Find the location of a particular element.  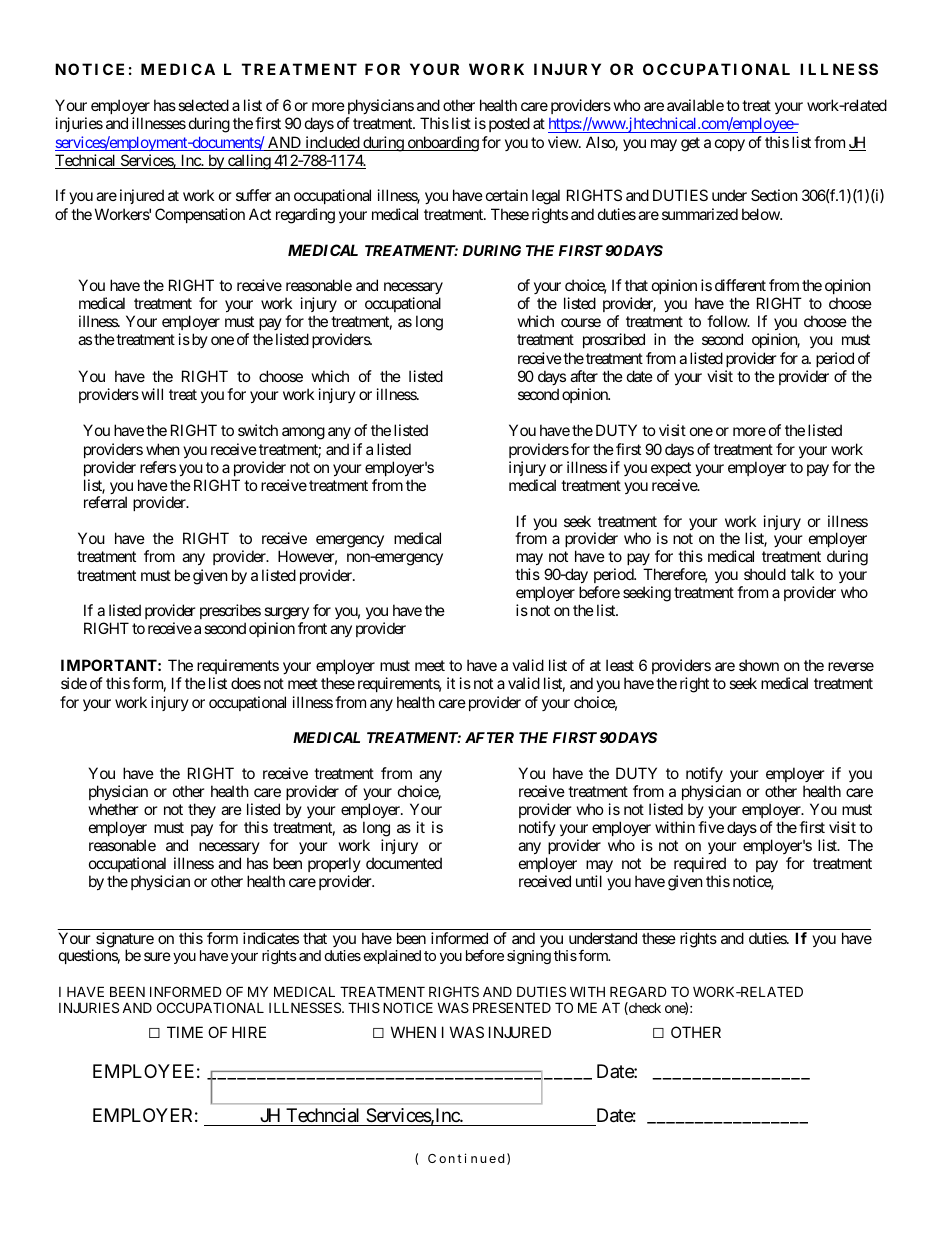

copy is located at coordinates (730, 145).
